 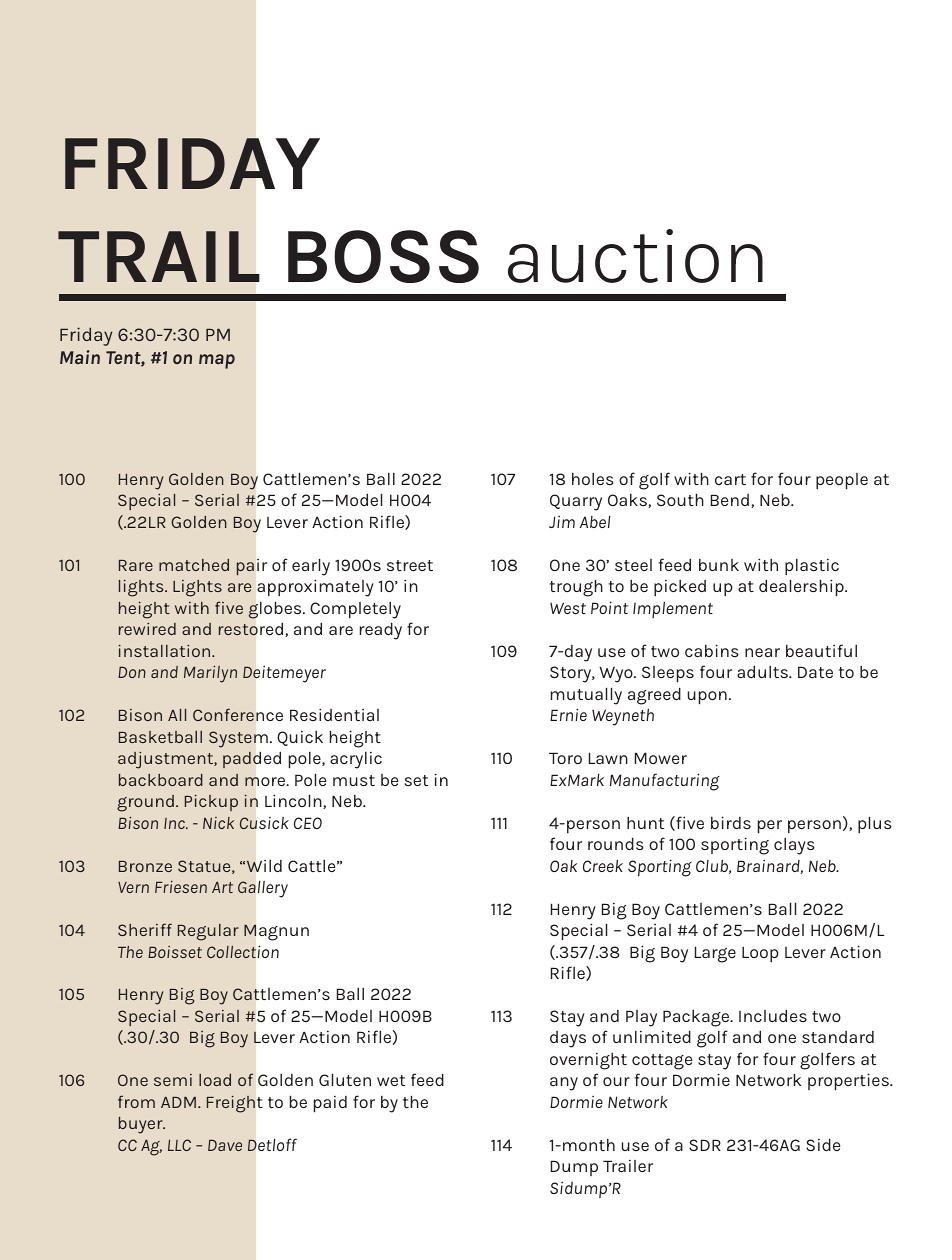 What do you see at coordinates (210, 674) in the screenshot?
I see `Marilyn` at bounding box center [210, 674].
